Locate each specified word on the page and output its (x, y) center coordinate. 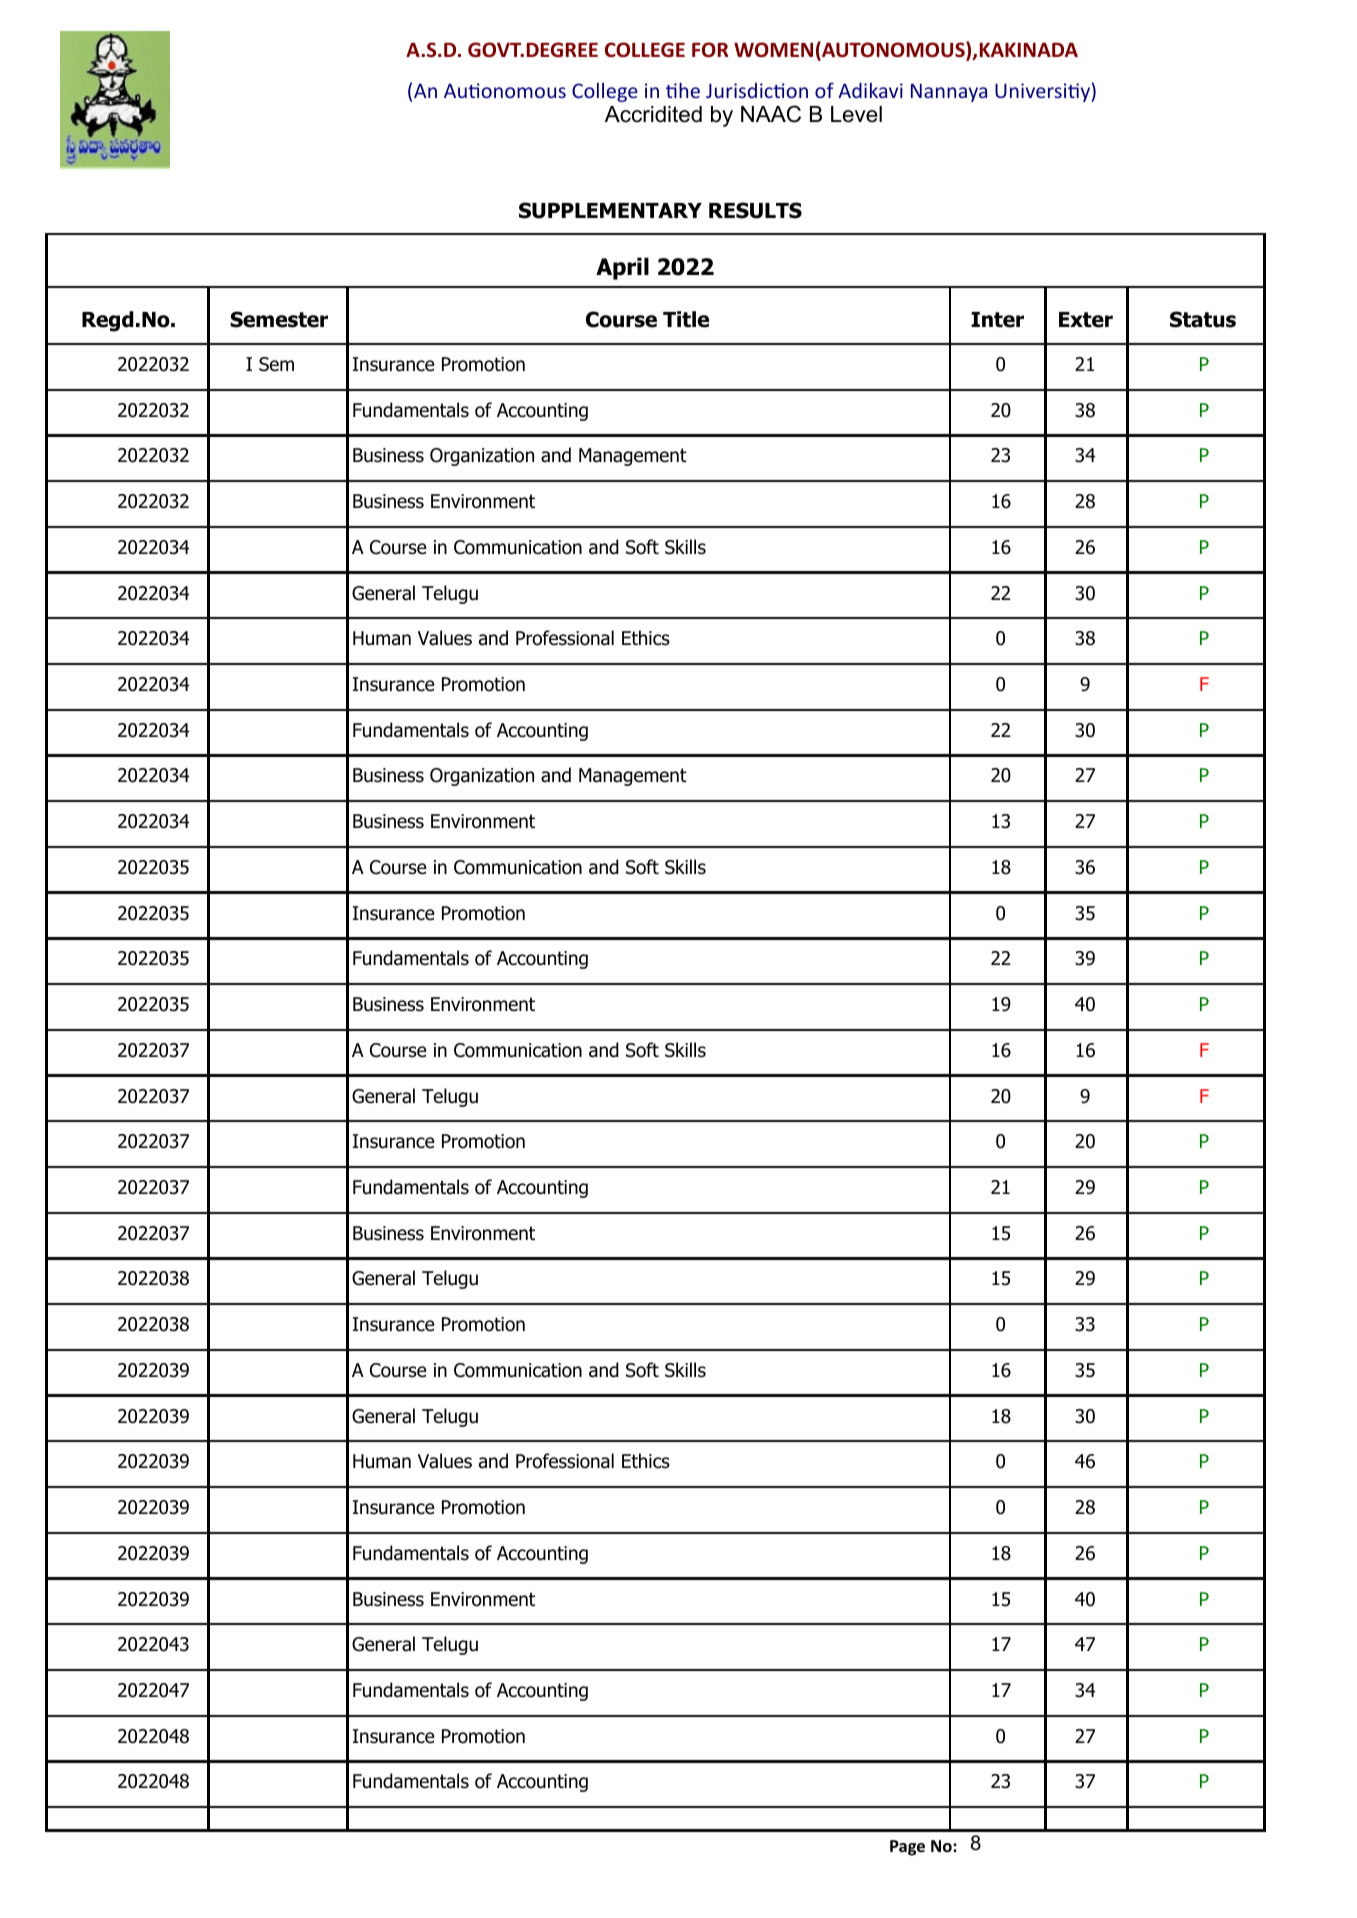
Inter (997, 320)
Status (1203, 319)
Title (686, 319)
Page (907, 1848)
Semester (279, 319)
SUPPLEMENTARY (610, 210)
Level (856, 114)
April (622, 268)
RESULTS (755, 210)
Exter (1086, 320)
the (683, 90)
